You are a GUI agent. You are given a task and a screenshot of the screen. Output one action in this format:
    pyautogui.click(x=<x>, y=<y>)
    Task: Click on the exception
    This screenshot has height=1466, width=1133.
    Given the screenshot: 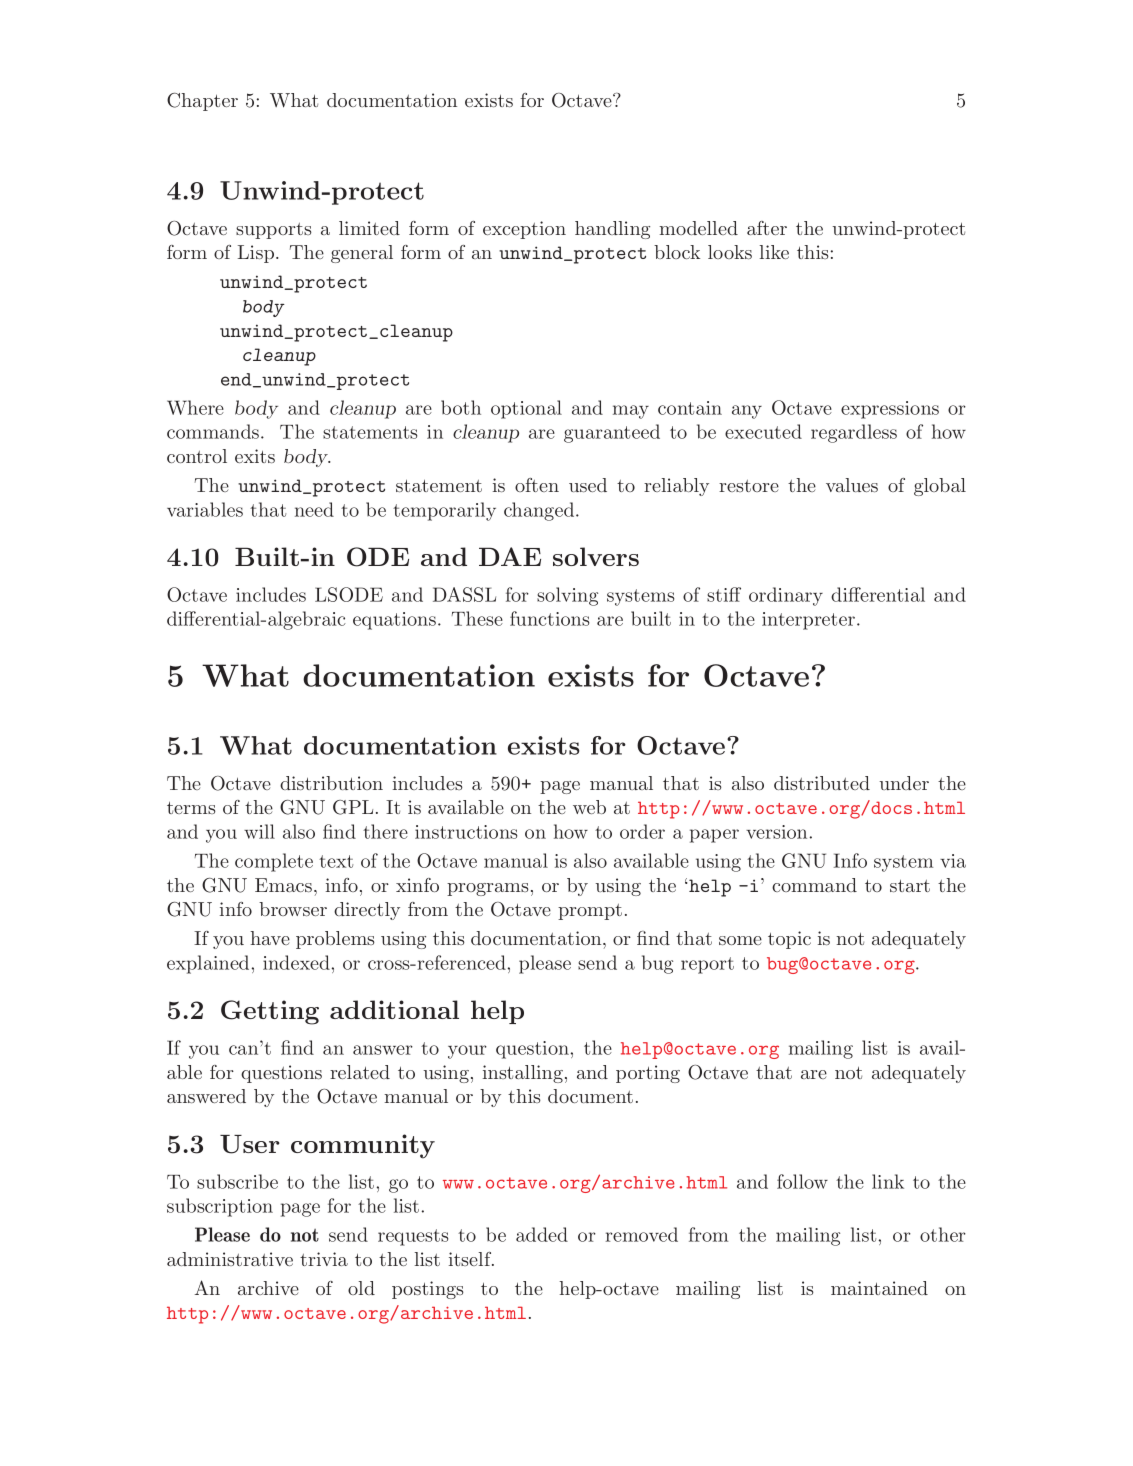 What is the action you would take?
    pyautogui.click(x=524, y=230)
